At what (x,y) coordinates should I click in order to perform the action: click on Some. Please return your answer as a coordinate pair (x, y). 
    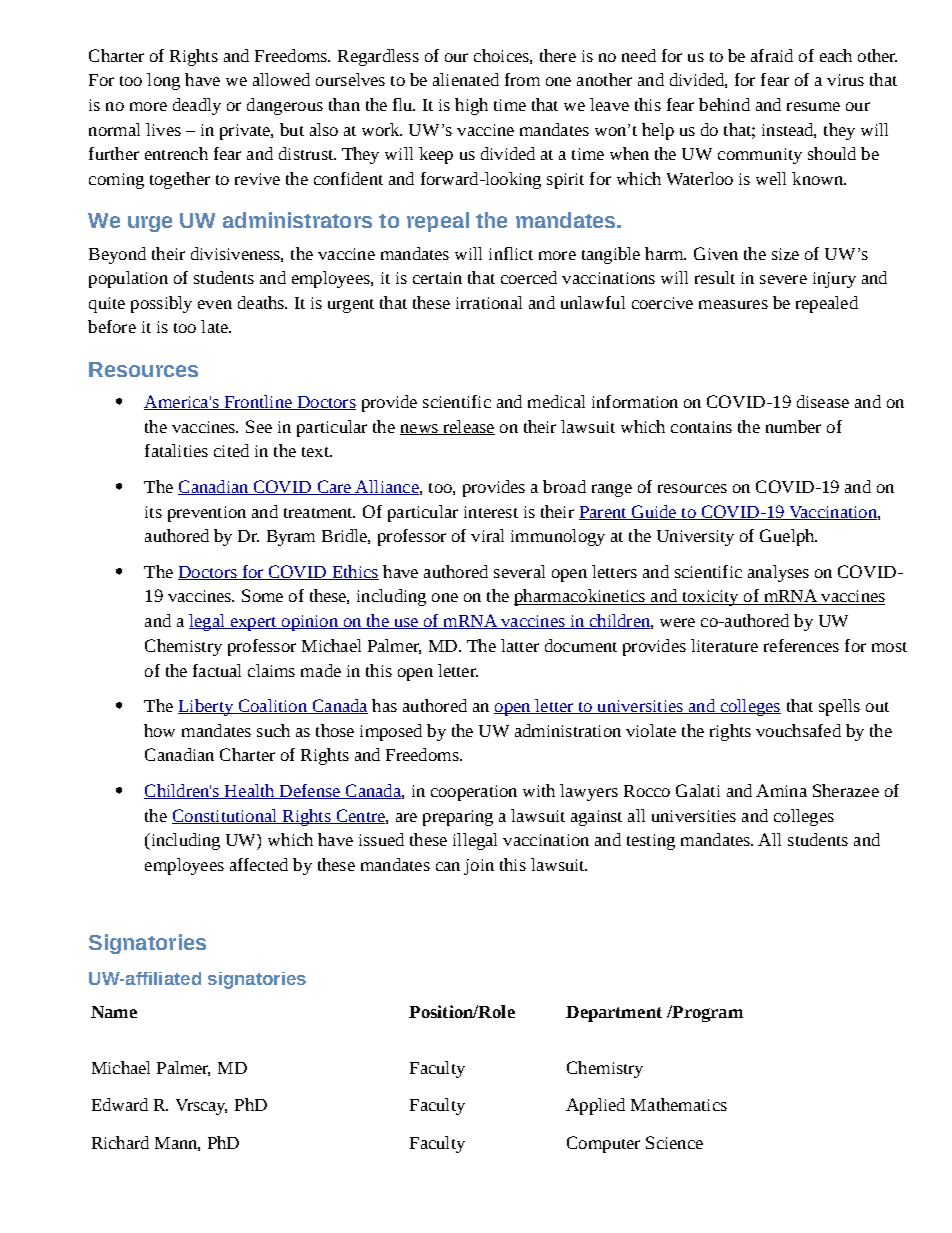
    Looking at the image, I should click on (262, 595).
